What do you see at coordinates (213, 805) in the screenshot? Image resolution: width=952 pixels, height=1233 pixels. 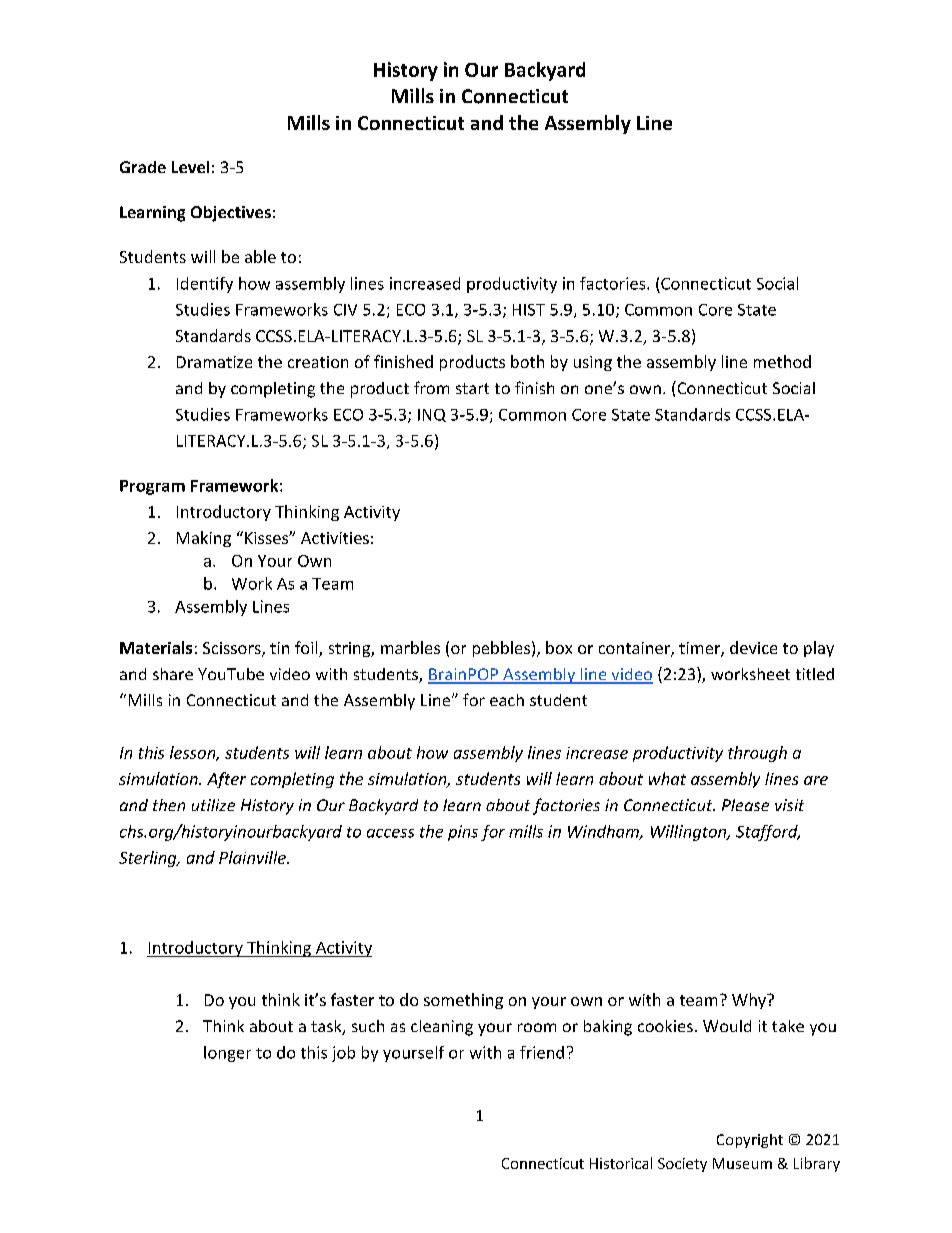 I see `utilize` at bounding box center [213, 805].
